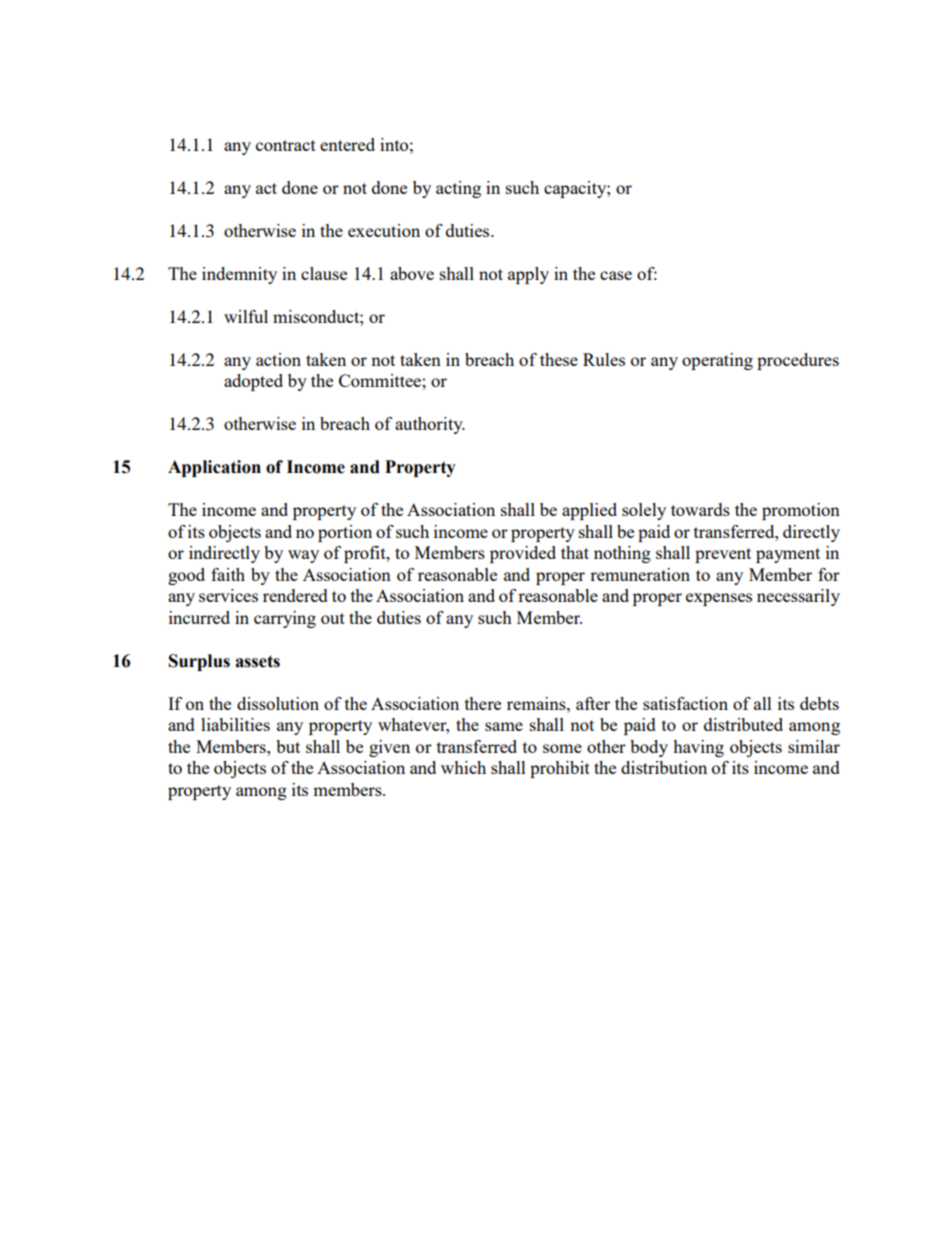 The image size is (952, 1233). I want to click on operating, so click(717, 361).
